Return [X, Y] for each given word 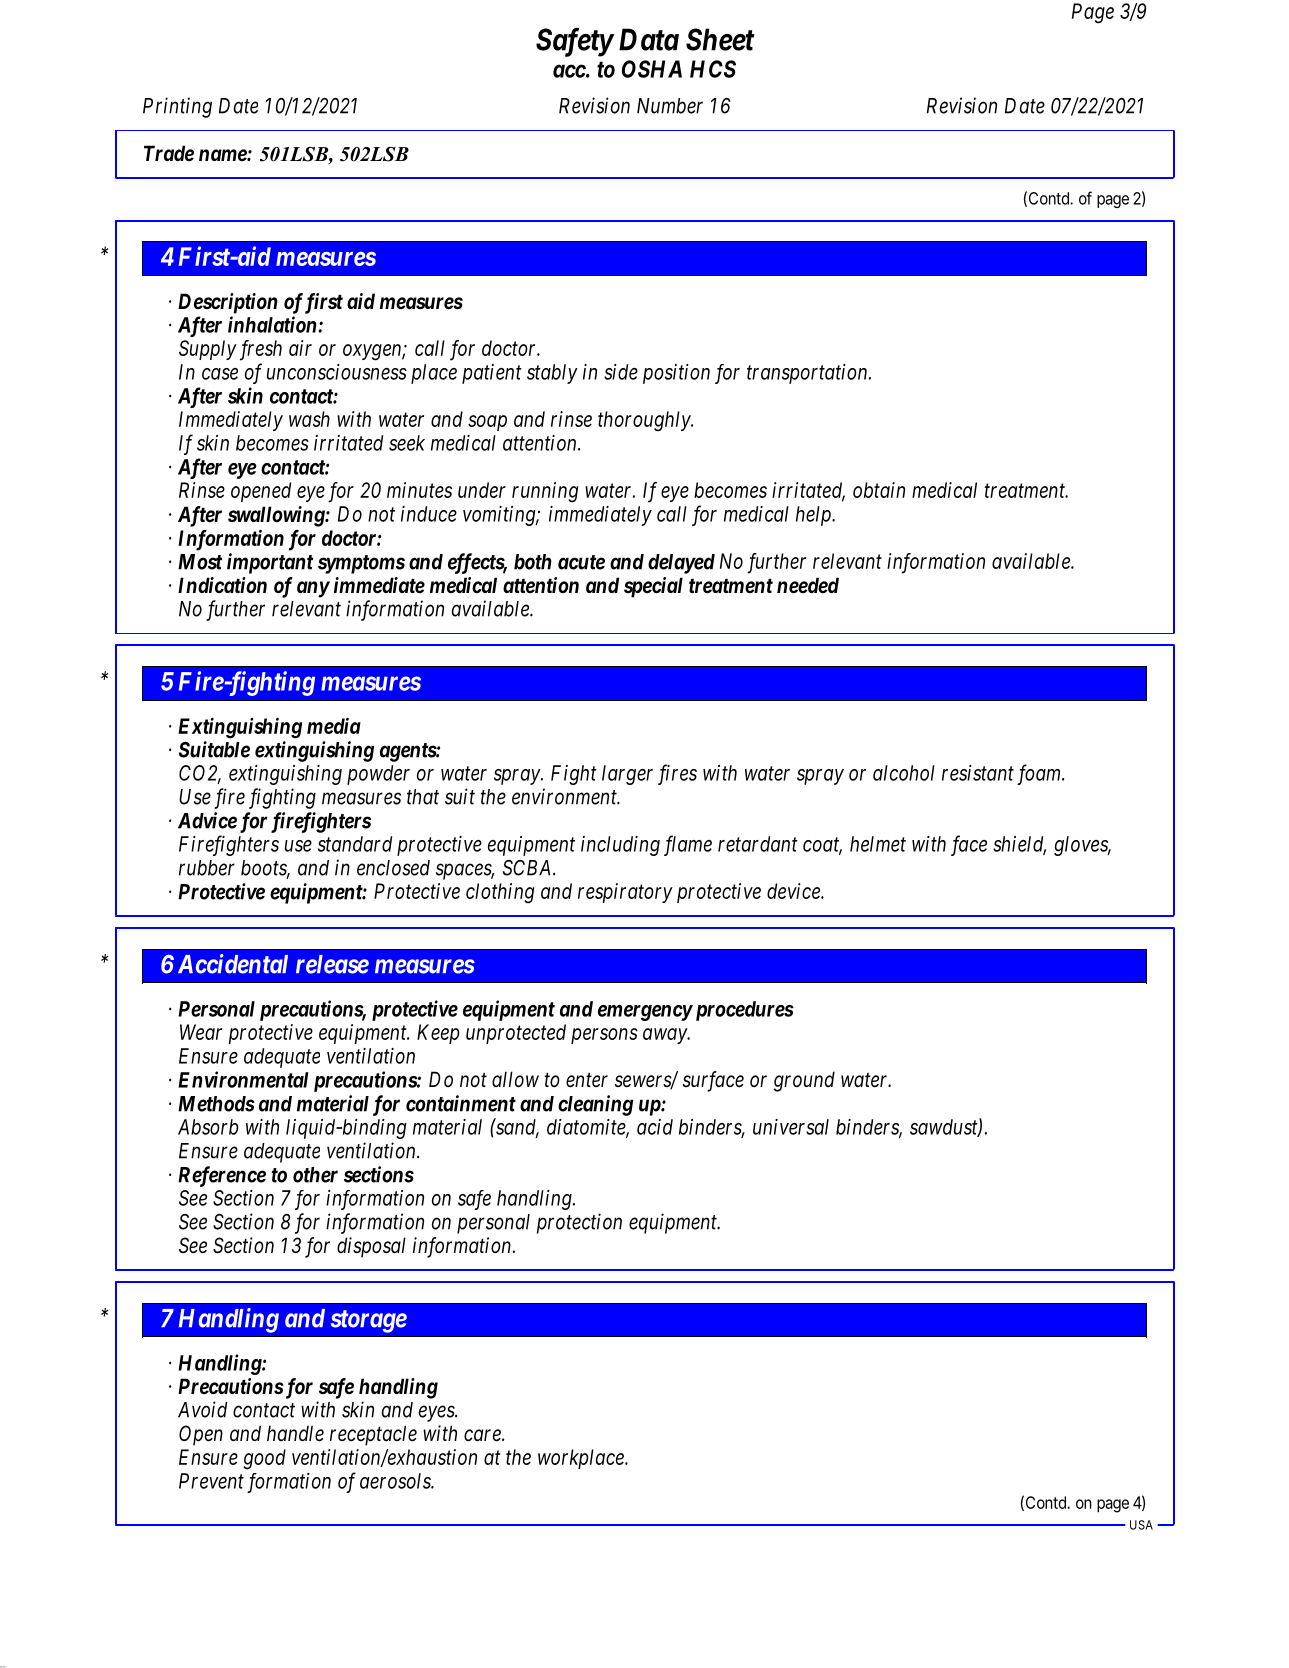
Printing [177, 107]
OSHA [652, 69]
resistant [978, 773]
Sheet [720, 39]
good [264, 1459]
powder [378, 775]
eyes [437, 1414]
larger [627, 775]
